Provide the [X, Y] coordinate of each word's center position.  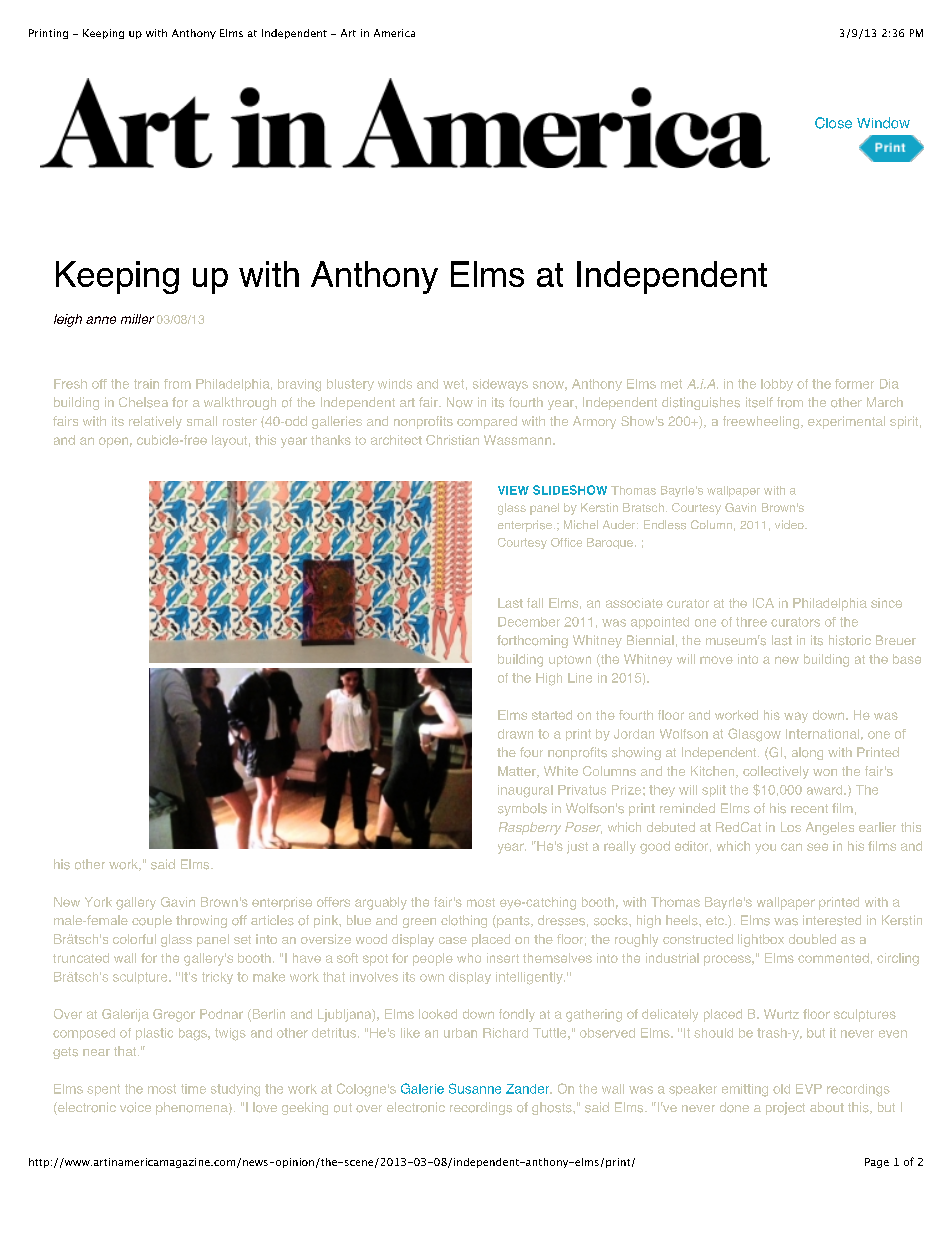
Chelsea [143, 402]
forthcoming [532, 641]
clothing [464, 921]
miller [137, 319]
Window [883, 123]
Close [833, 123]
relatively [155, 422]
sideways [500, 385]
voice [135, 1107]
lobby [777, 385]
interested [832, 920]
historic [850, 640]
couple [152, 921]
